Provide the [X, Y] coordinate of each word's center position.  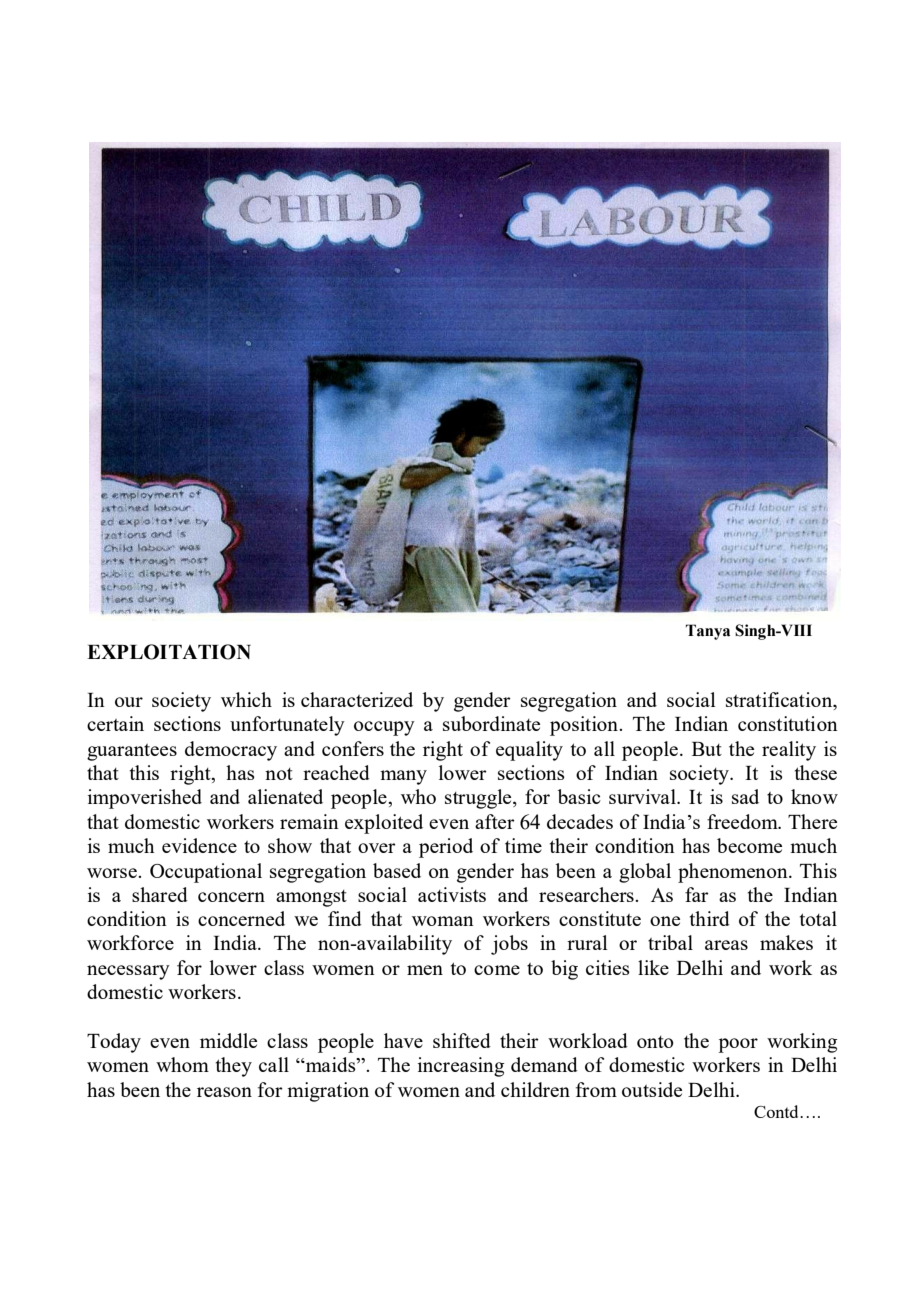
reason [224, 1092]
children [535, 1089]
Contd [777, 1111]
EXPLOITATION [169, 652]
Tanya [708, 632]
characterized [357, 699]
